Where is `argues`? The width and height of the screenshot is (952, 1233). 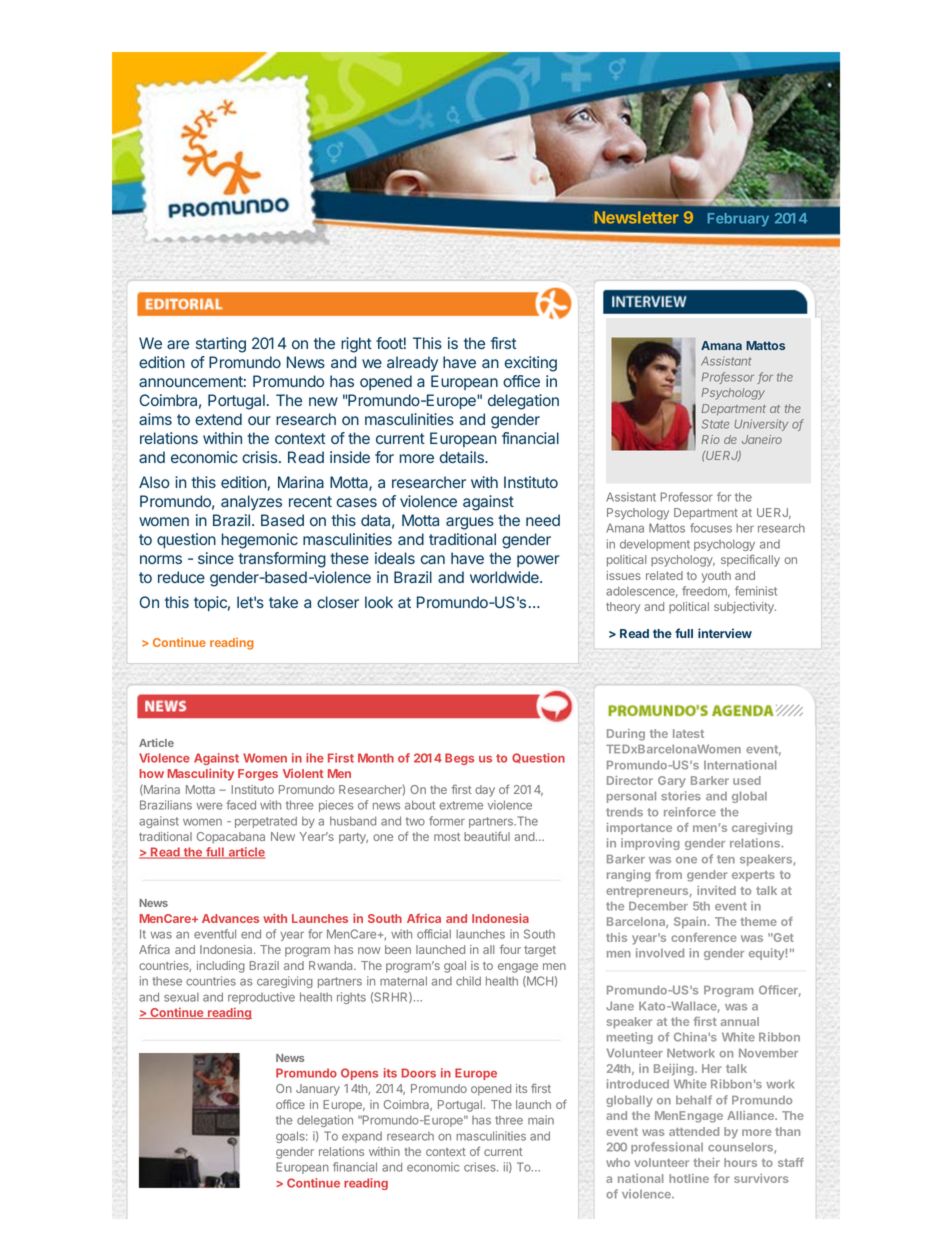
argues is located at coordinates (470, 523).
